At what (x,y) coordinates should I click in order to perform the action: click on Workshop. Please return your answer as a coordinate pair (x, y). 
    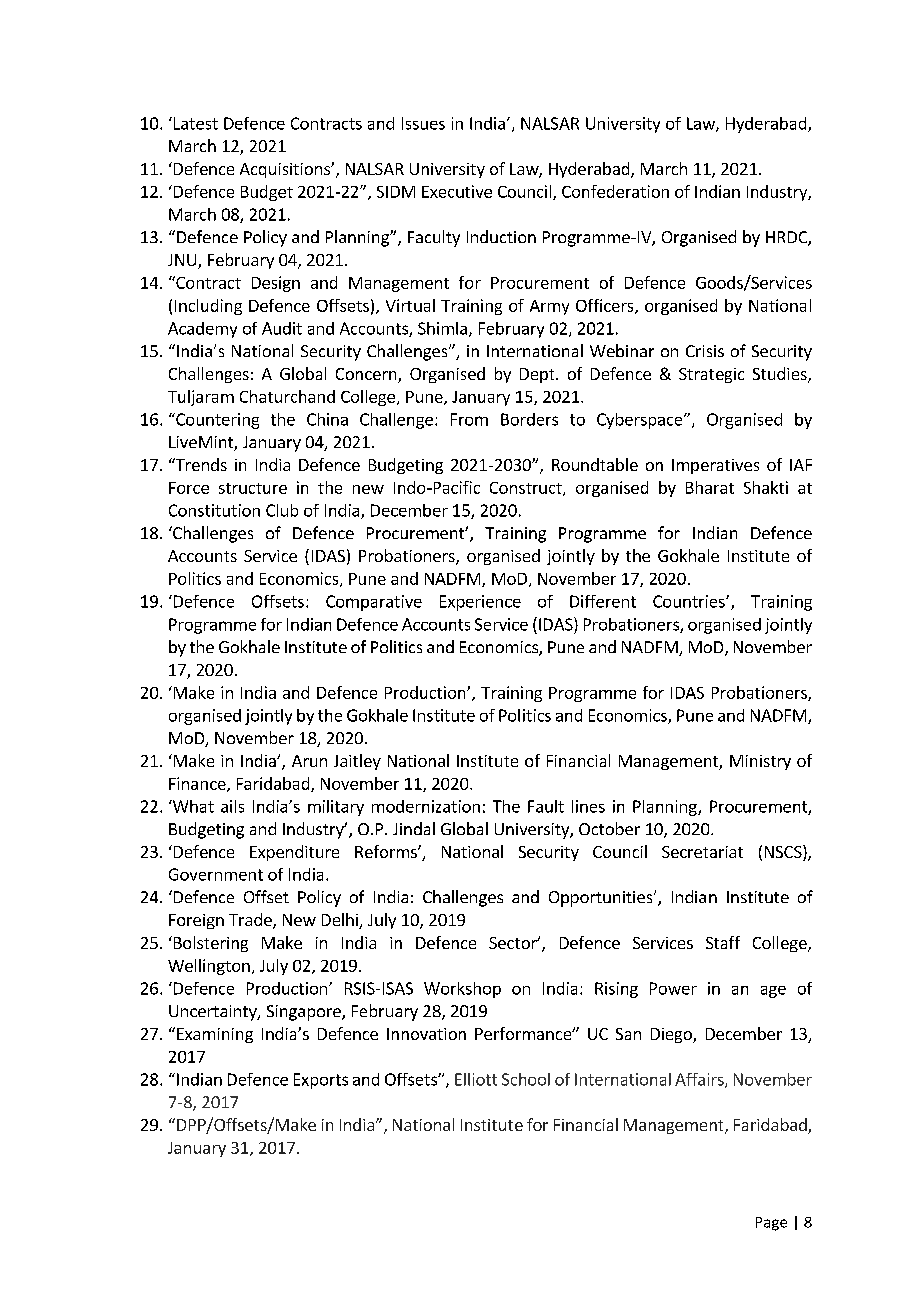
    Looking at the image, I should click on (462, 990).
